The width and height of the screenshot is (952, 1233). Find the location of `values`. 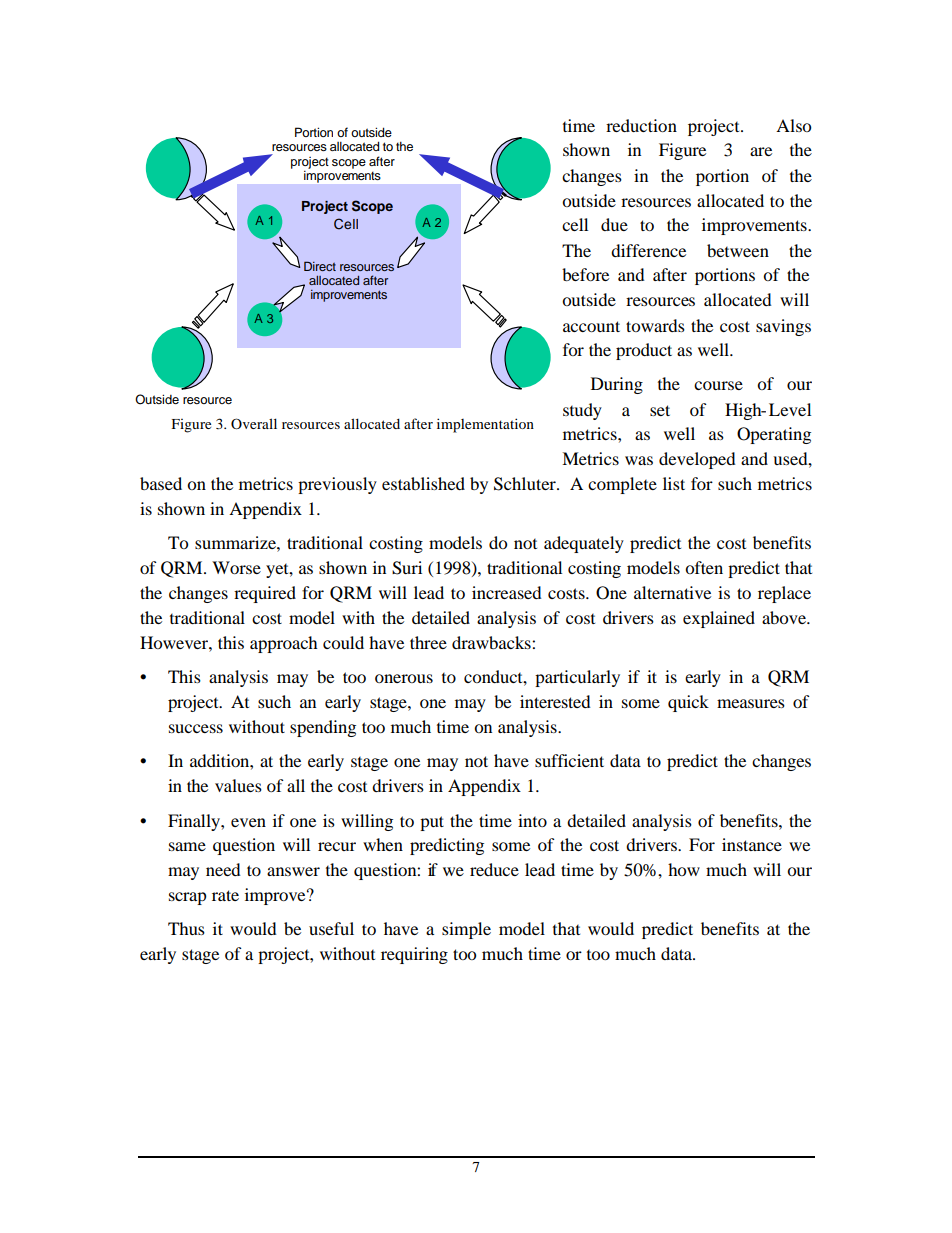

values is located at coordinates (238, 785).
